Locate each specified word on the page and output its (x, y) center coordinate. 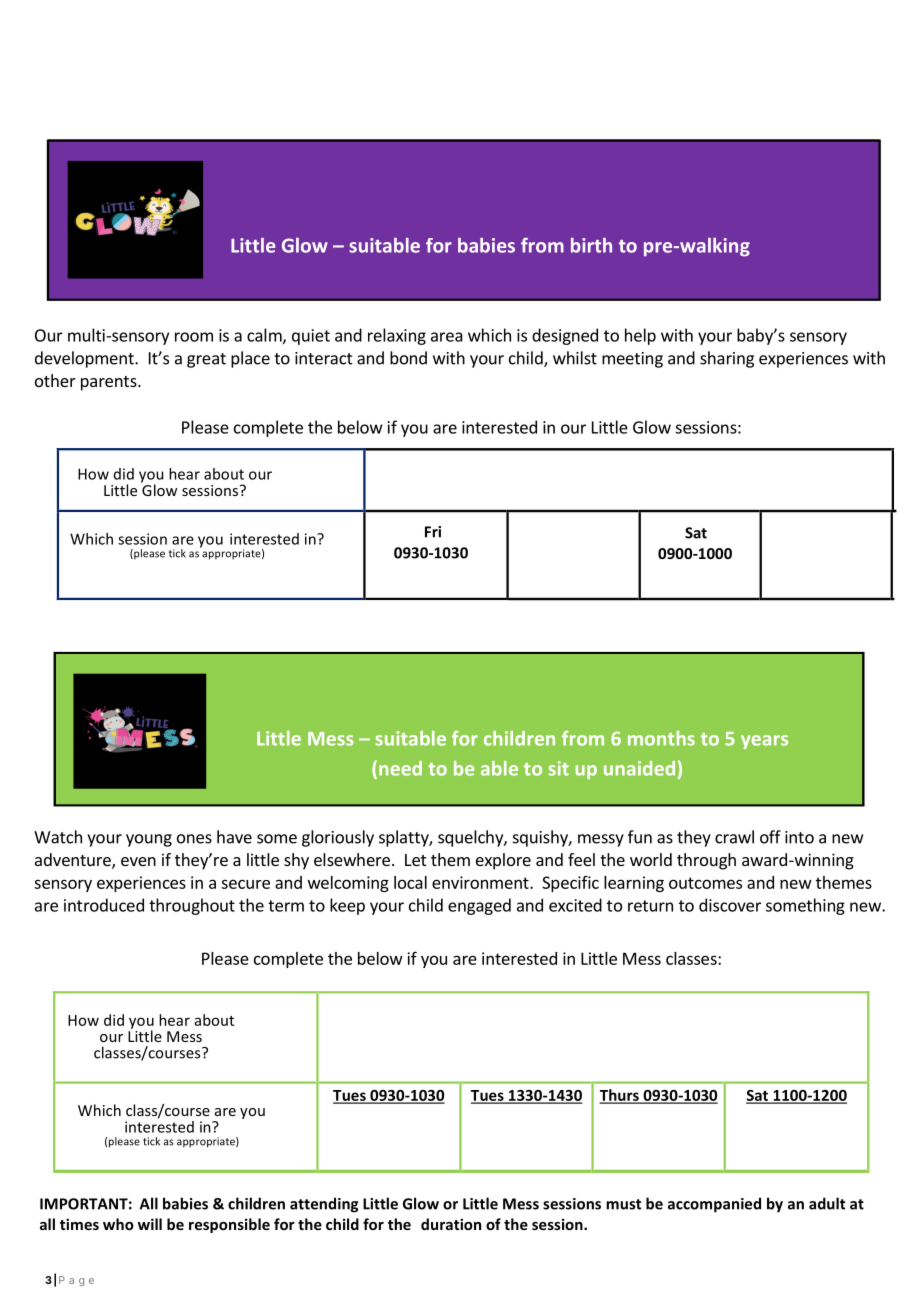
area (447, 337)
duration (451, 1224)
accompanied (714, 1205)
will (150, 1224)
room (194, 337)
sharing (727, 359)
